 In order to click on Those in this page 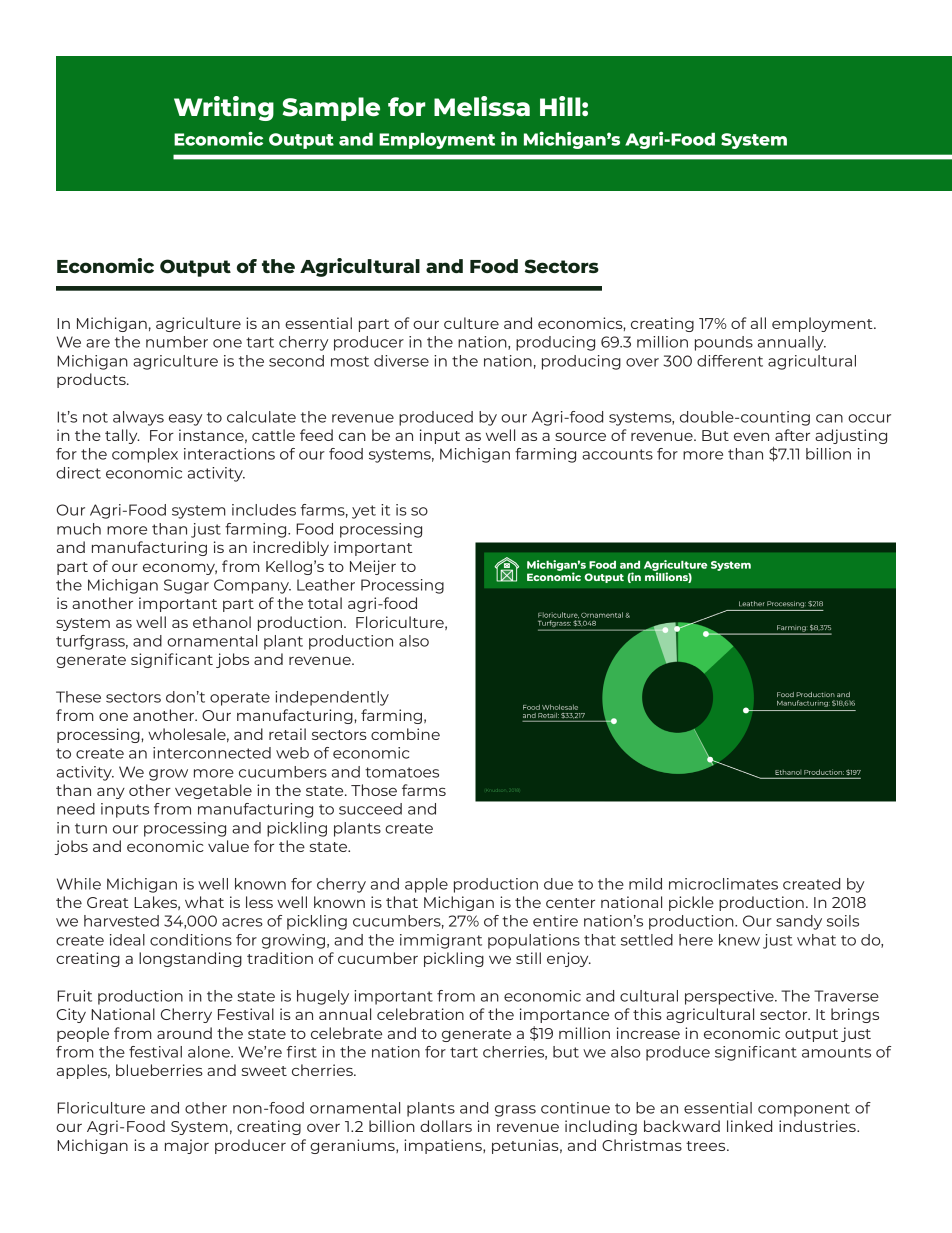, I will do `click(374, 790)`.
